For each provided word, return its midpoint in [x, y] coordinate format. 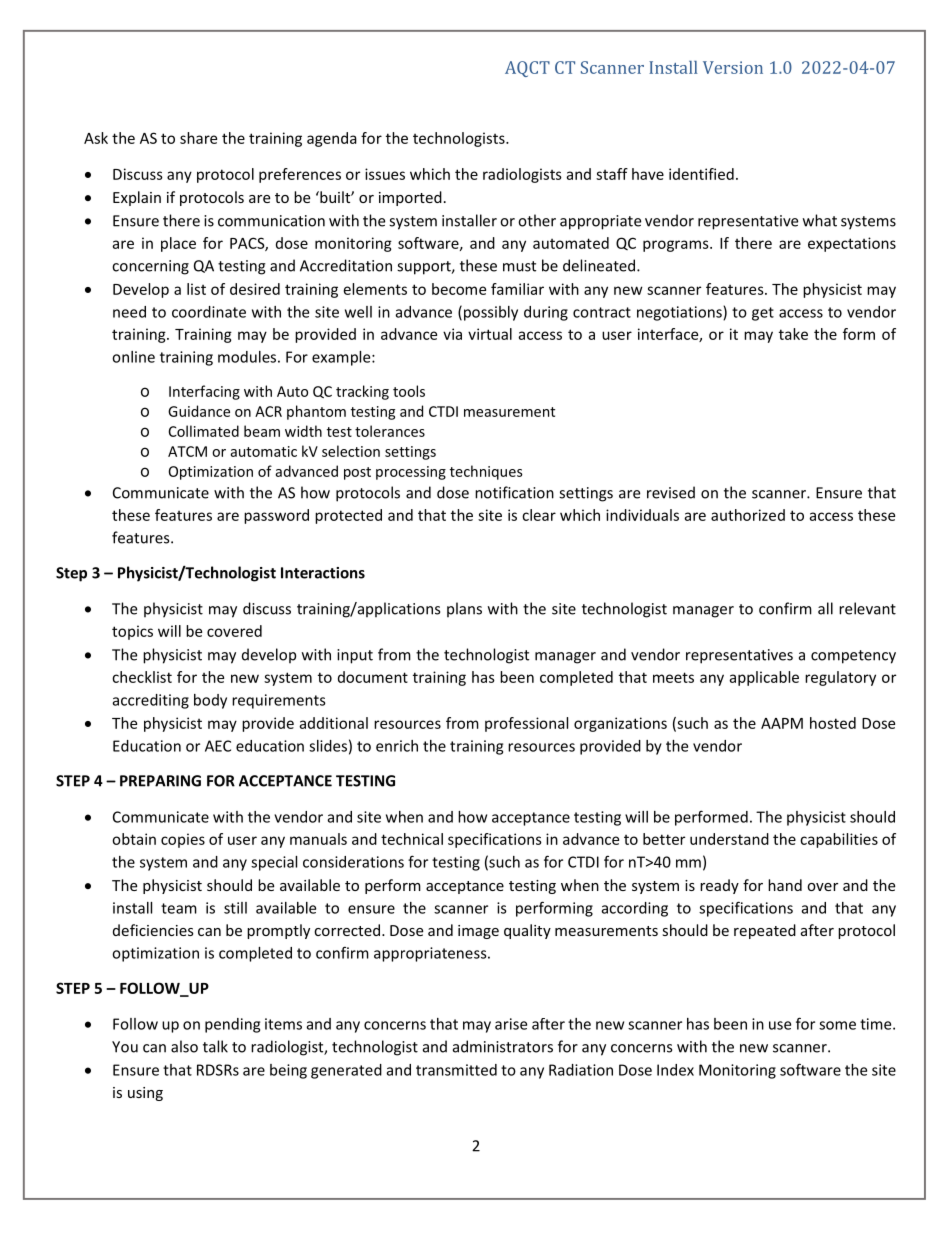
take [793, 334]
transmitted [456, 1070]
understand [729, 839]
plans [464, 610]
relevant [867, 608]
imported [410, 198]
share [198, 138]
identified [701, 174]
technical [412, 839]
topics [132, 632]
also [184, 1046]
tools [409, 391]
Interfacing [204, 392]
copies [183, 840]
